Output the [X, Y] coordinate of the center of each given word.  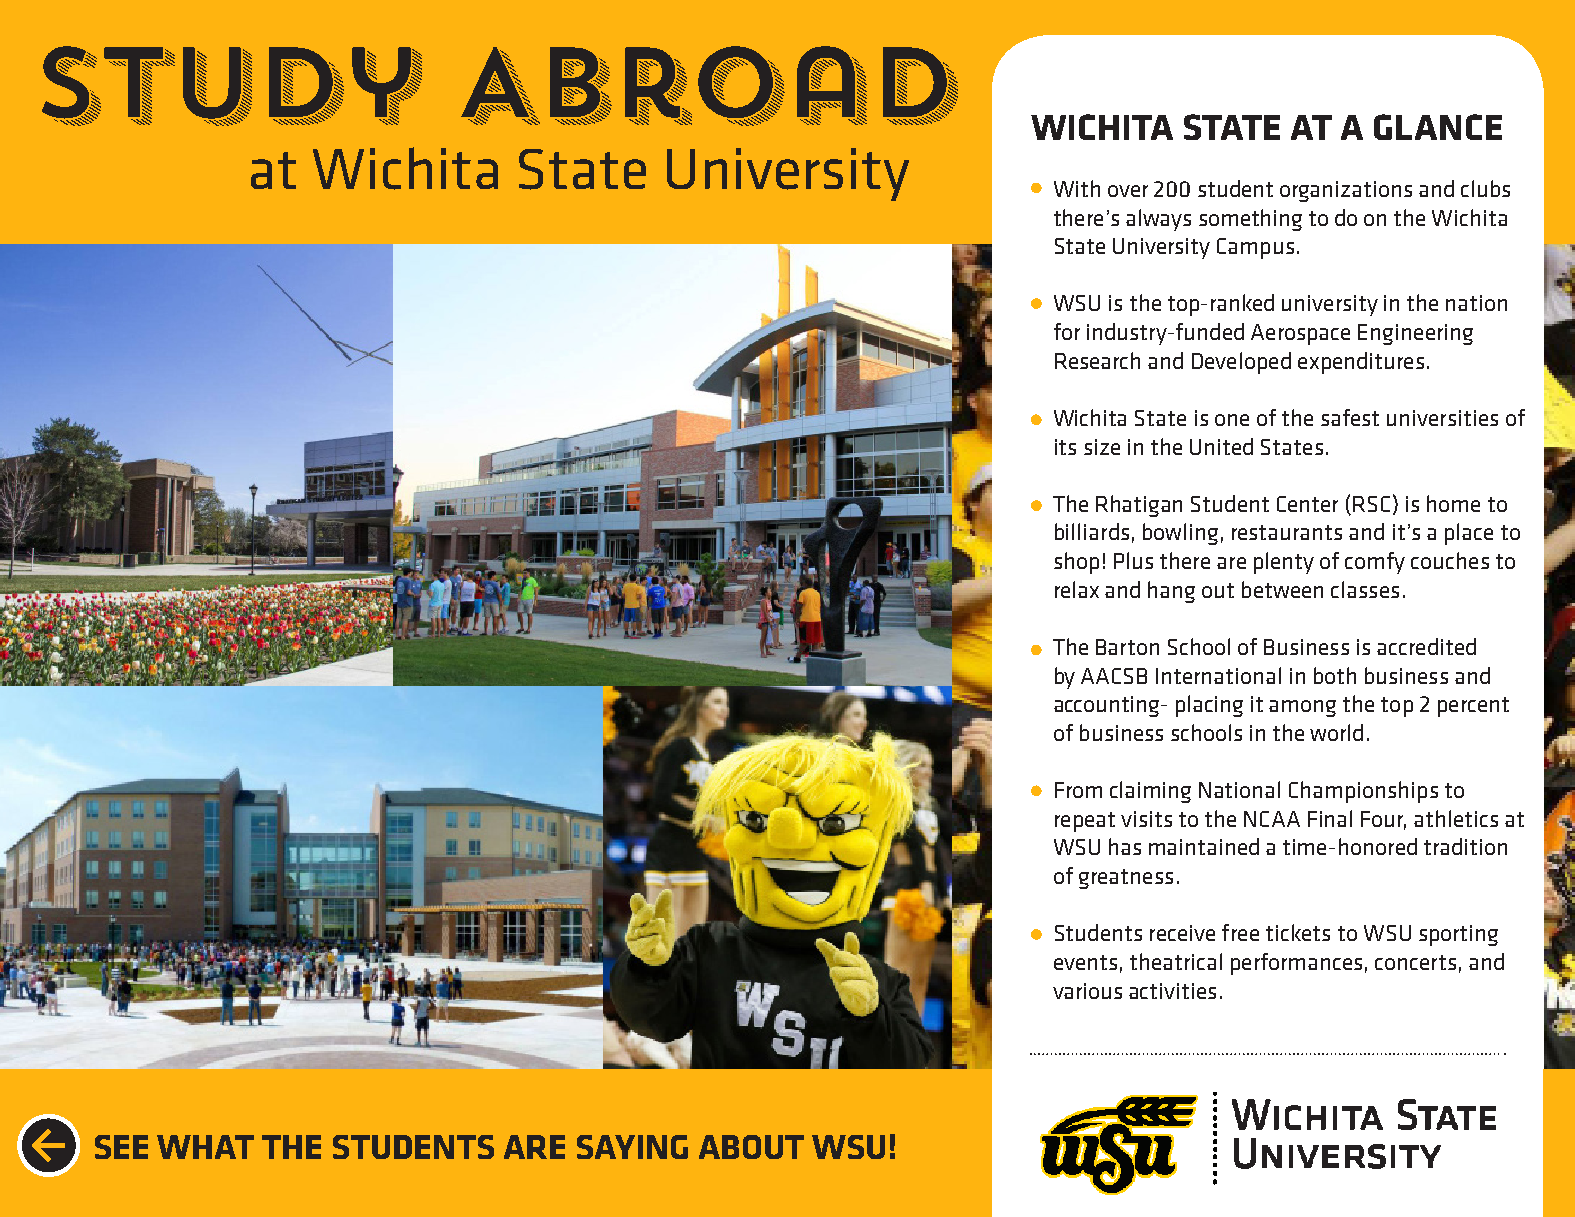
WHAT [205, 1147]
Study [232, 86]
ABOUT [751, 1147]
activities [1172, 991]
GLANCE [1438, 127]
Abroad [709, 86]
